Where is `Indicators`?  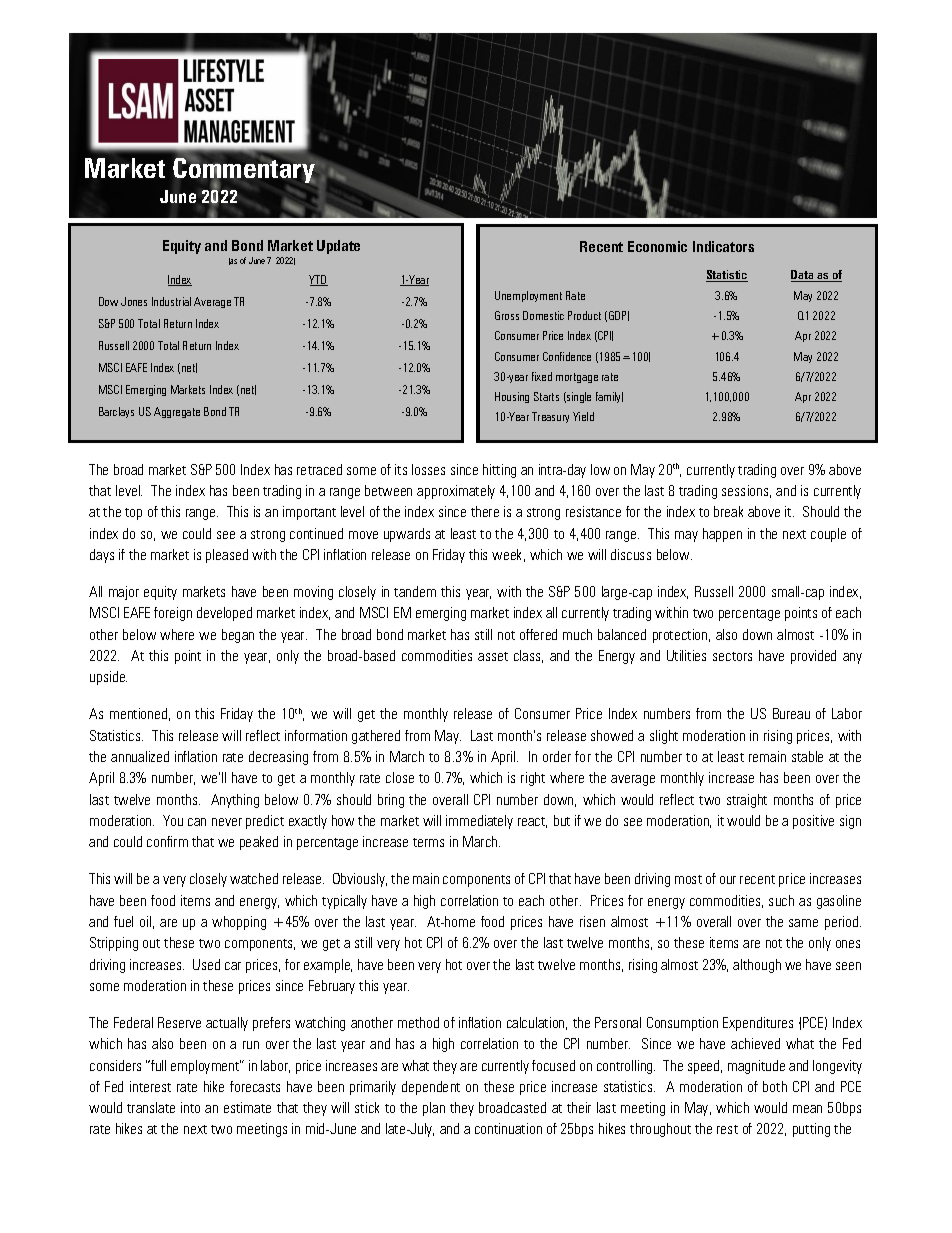
Indicators is located at coordinates (723, 246).
